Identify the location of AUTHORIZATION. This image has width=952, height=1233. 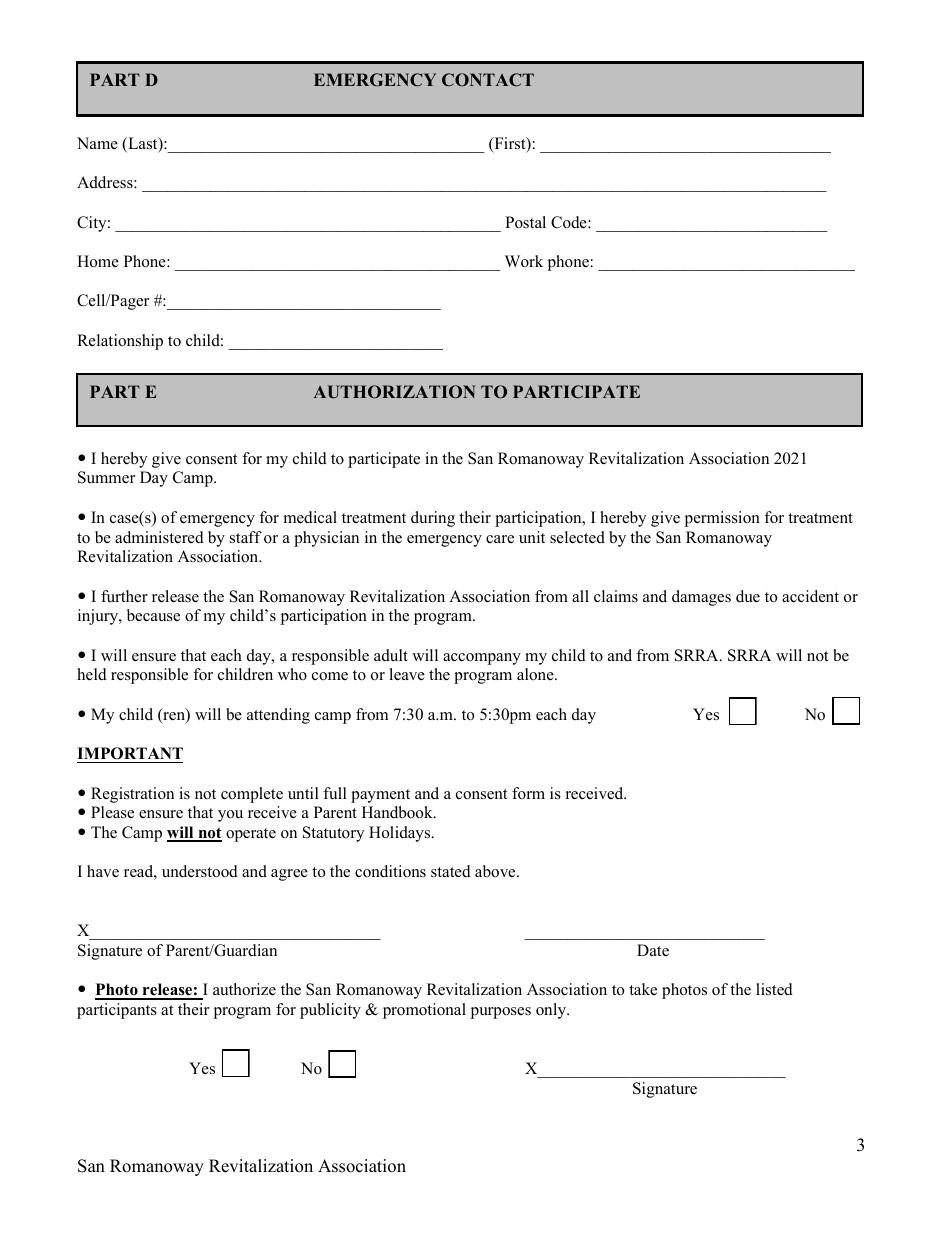
(394, 392).
